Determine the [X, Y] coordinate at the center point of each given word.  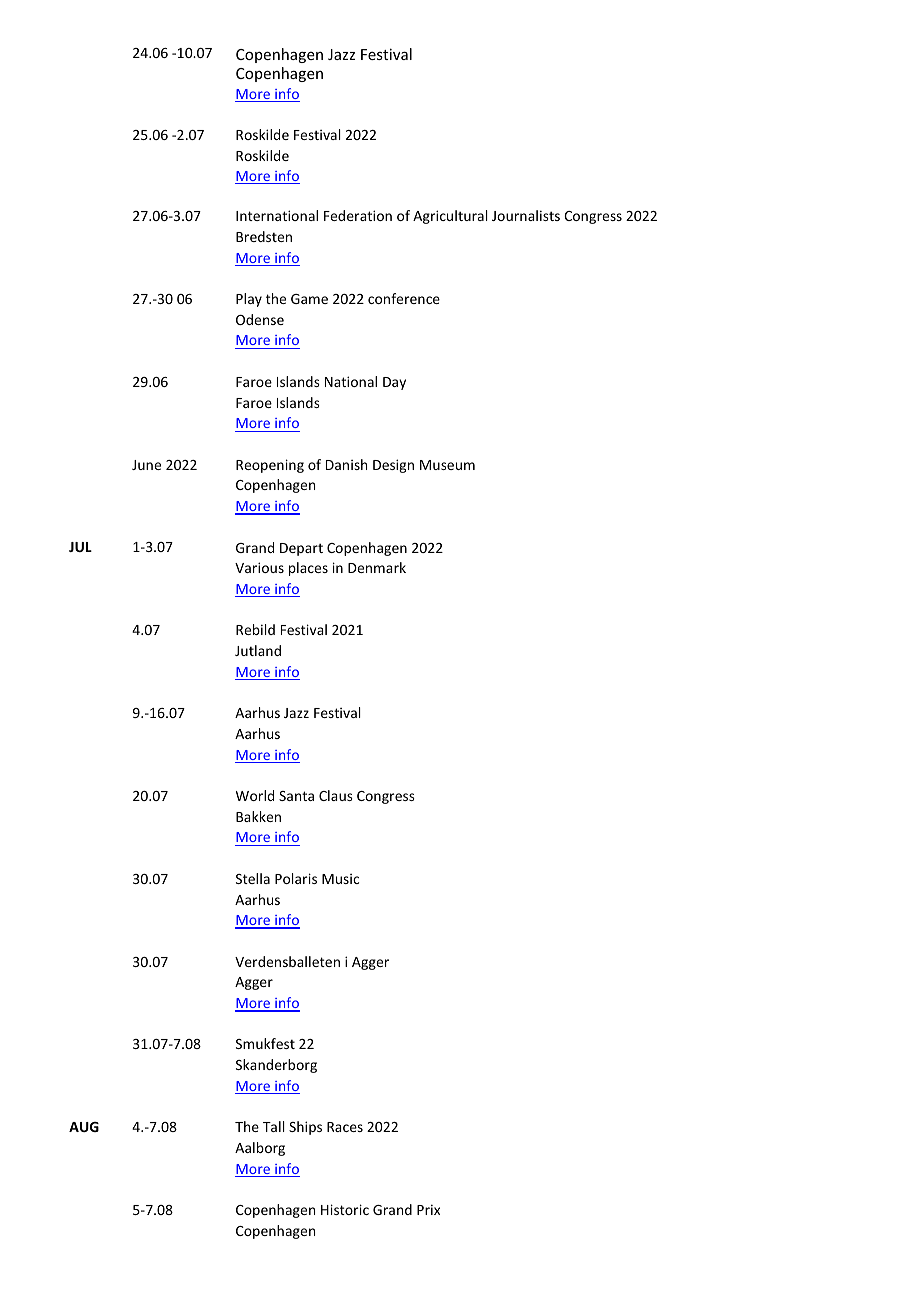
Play [249, 300]
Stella [253, 878]
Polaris [296, 878]
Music [340, 879]
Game [309, 299]
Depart [301, 549]
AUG [84, 1127]
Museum [447, 465]
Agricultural [450, 217]
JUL [80, 547]
